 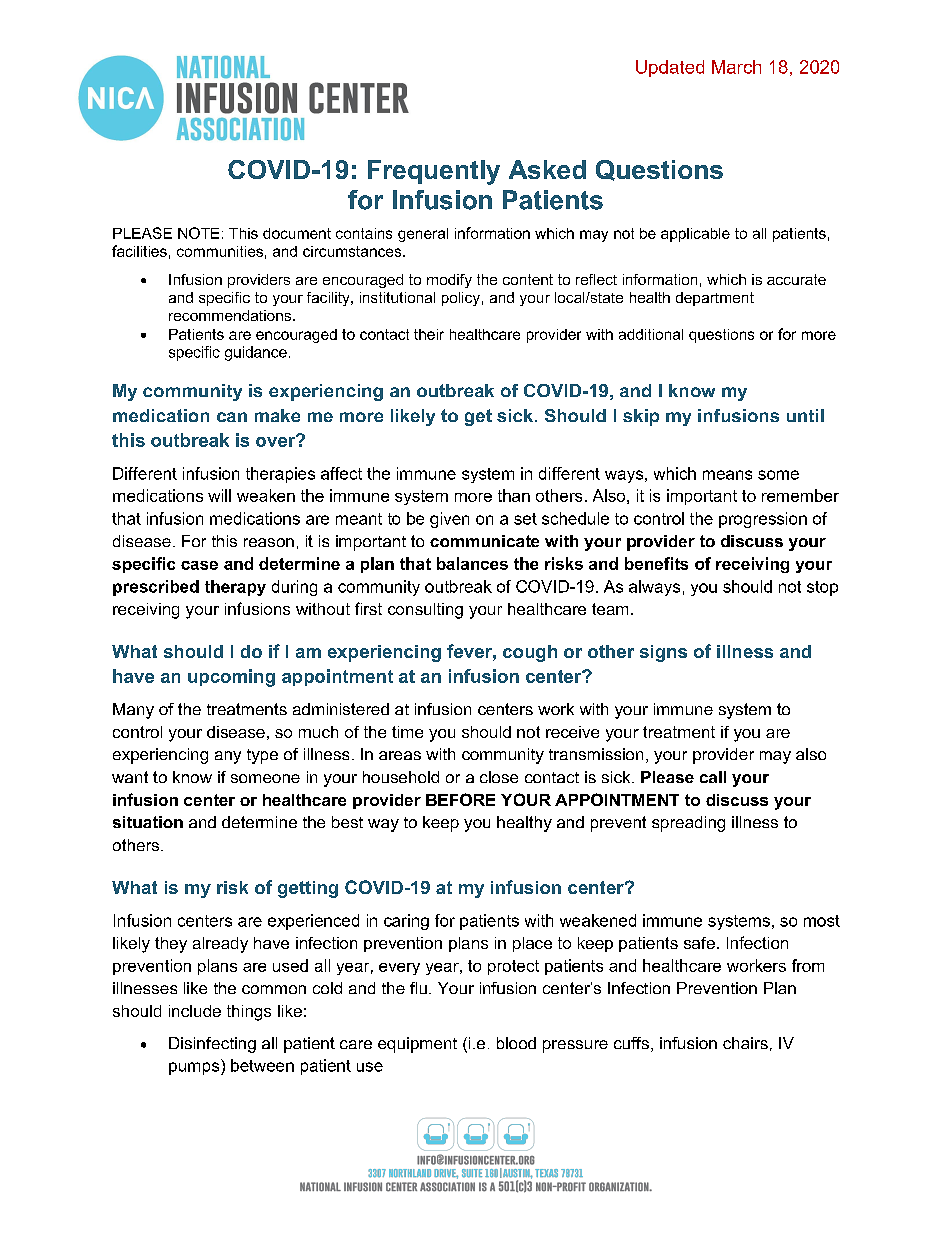 I want to click on their, so click(x=429, y=334).
